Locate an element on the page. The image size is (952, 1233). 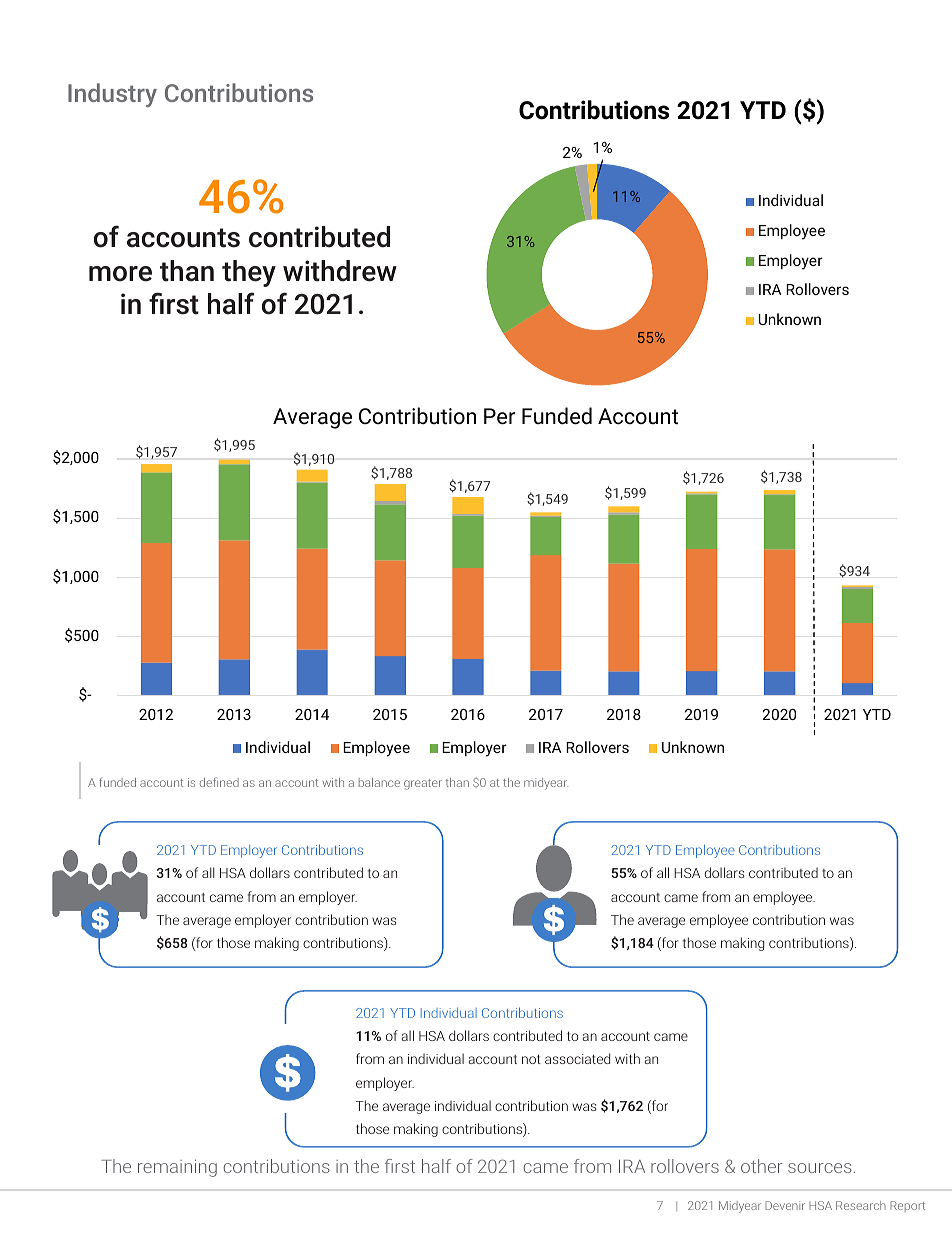
Industry is located at coordinates (112, 95).
